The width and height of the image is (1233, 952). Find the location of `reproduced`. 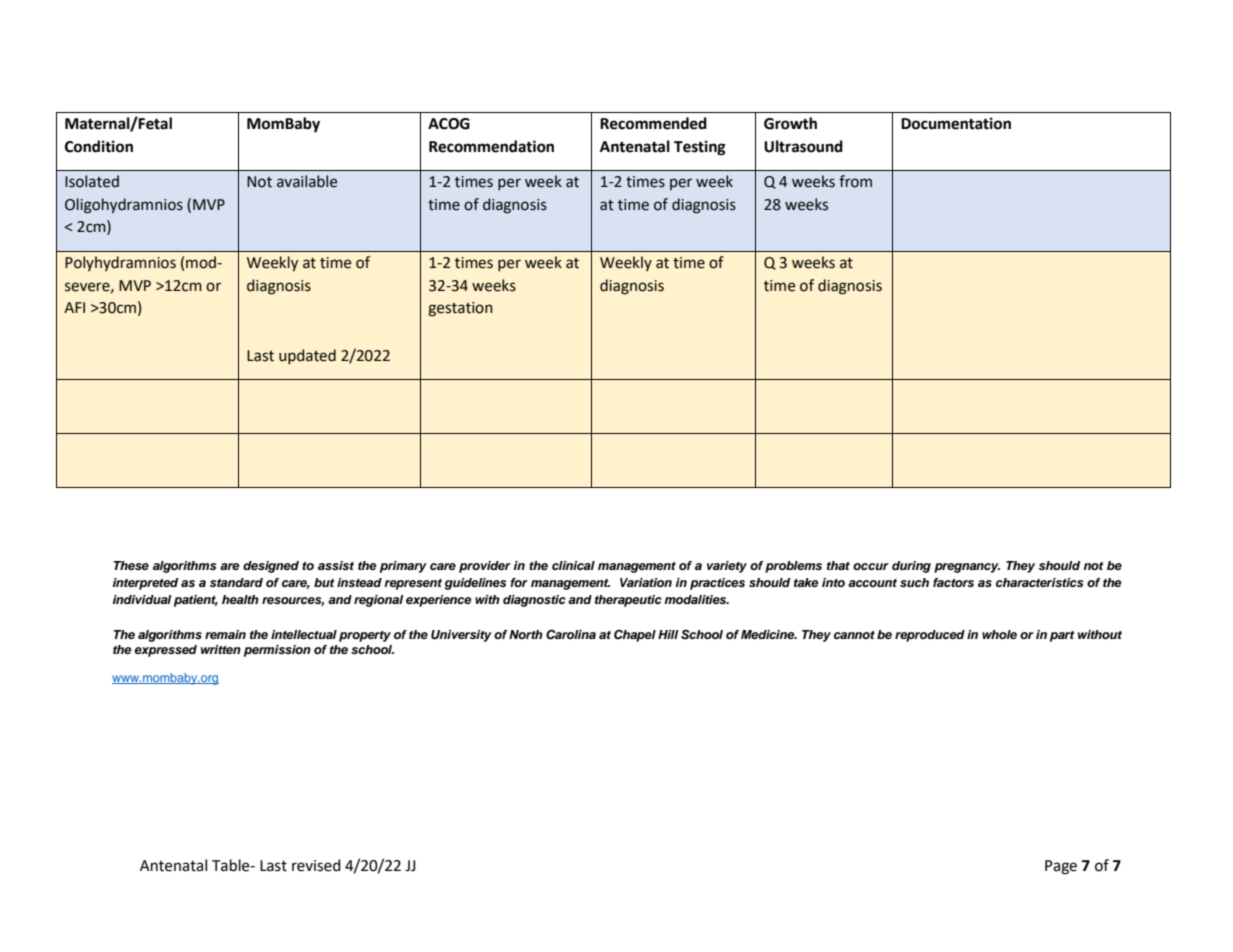

reproduced is located at coordinates (930, 636).
